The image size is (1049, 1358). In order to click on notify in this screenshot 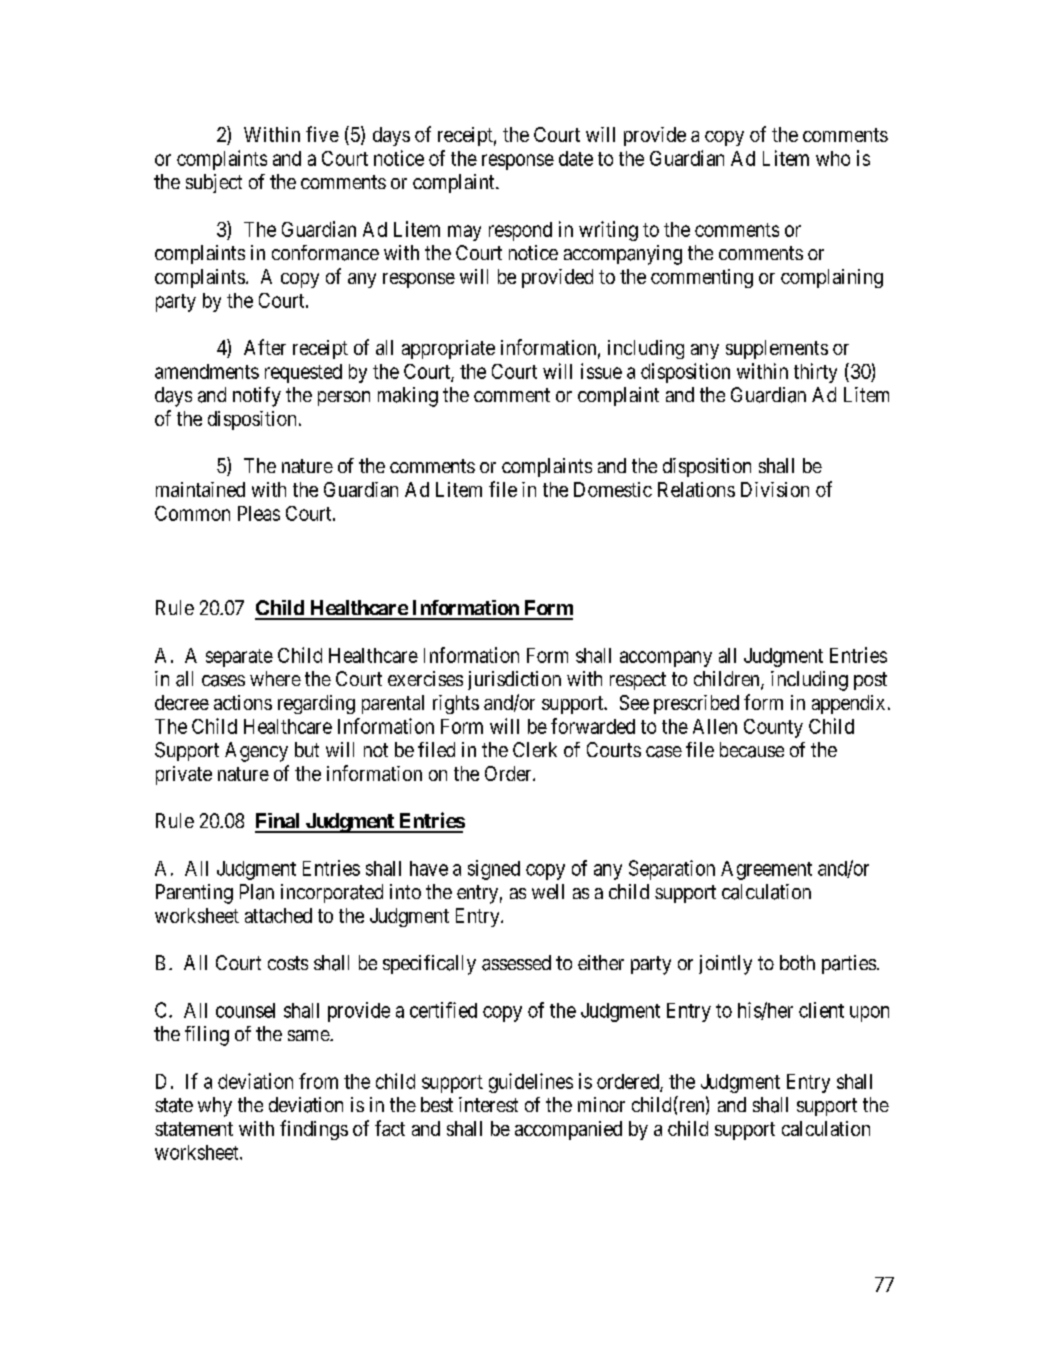, I will do `click(257, 397)`.
